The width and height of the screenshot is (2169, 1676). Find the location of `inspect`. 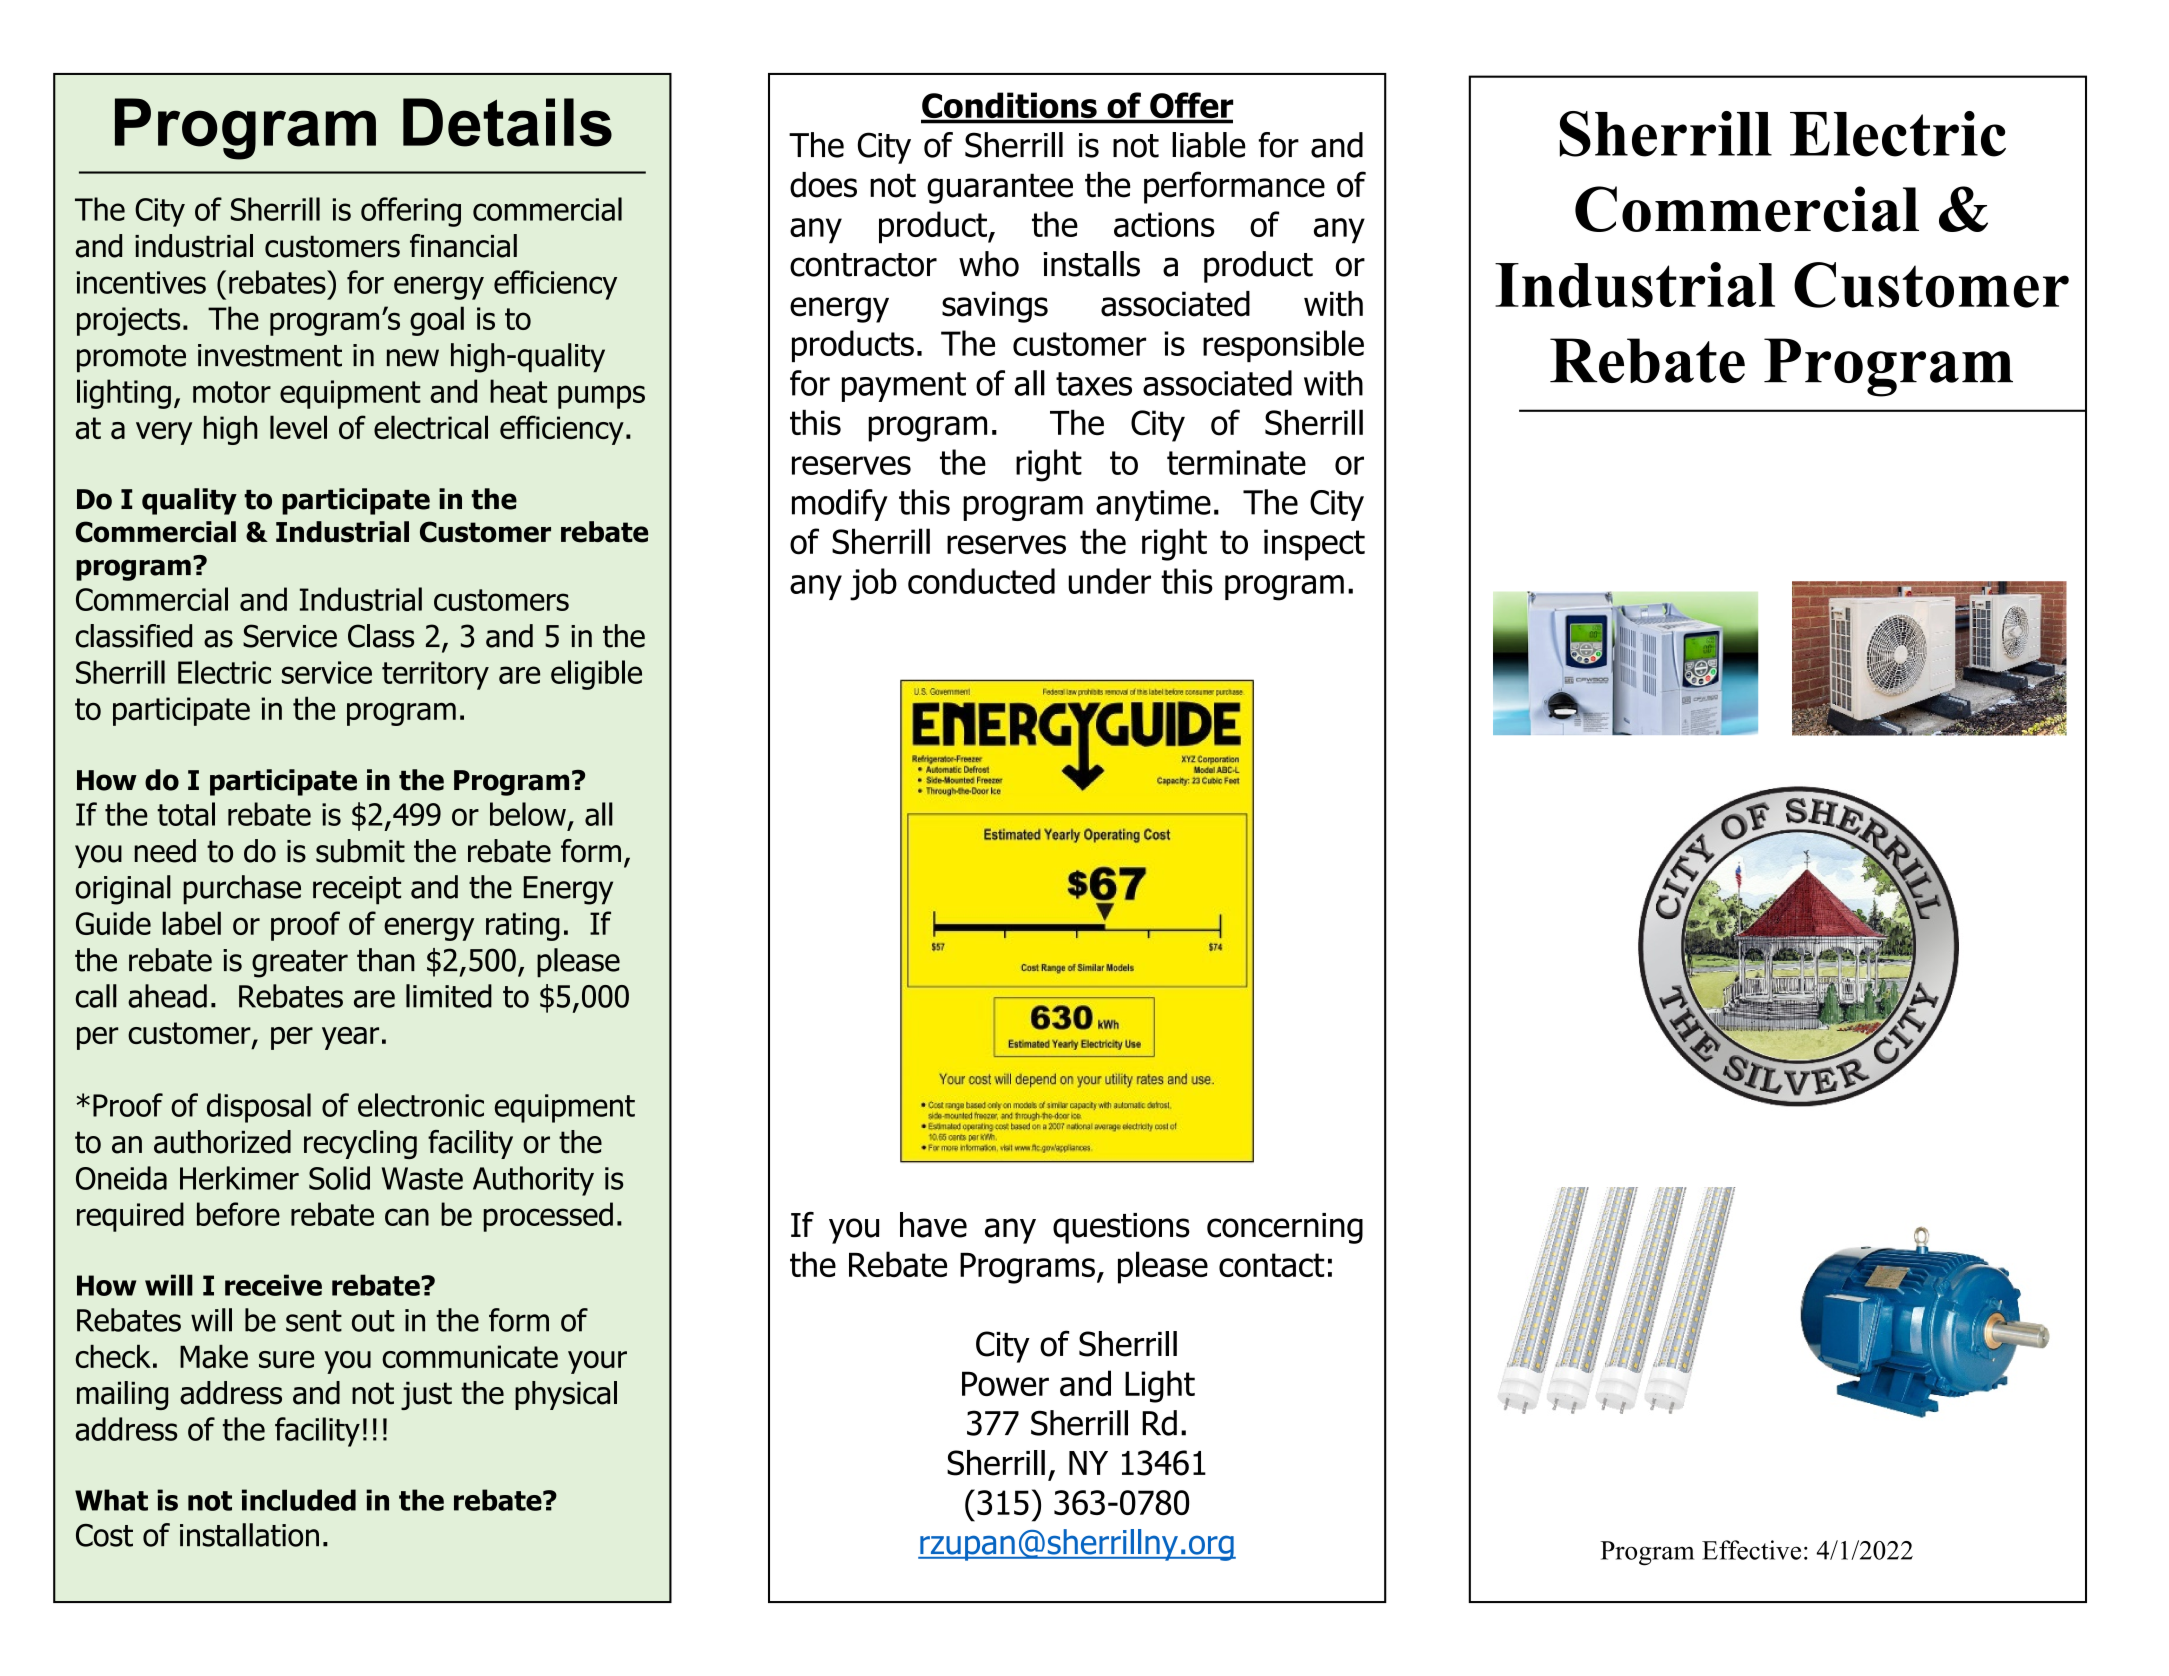

inspect is located at coordinates (1314, 545).
